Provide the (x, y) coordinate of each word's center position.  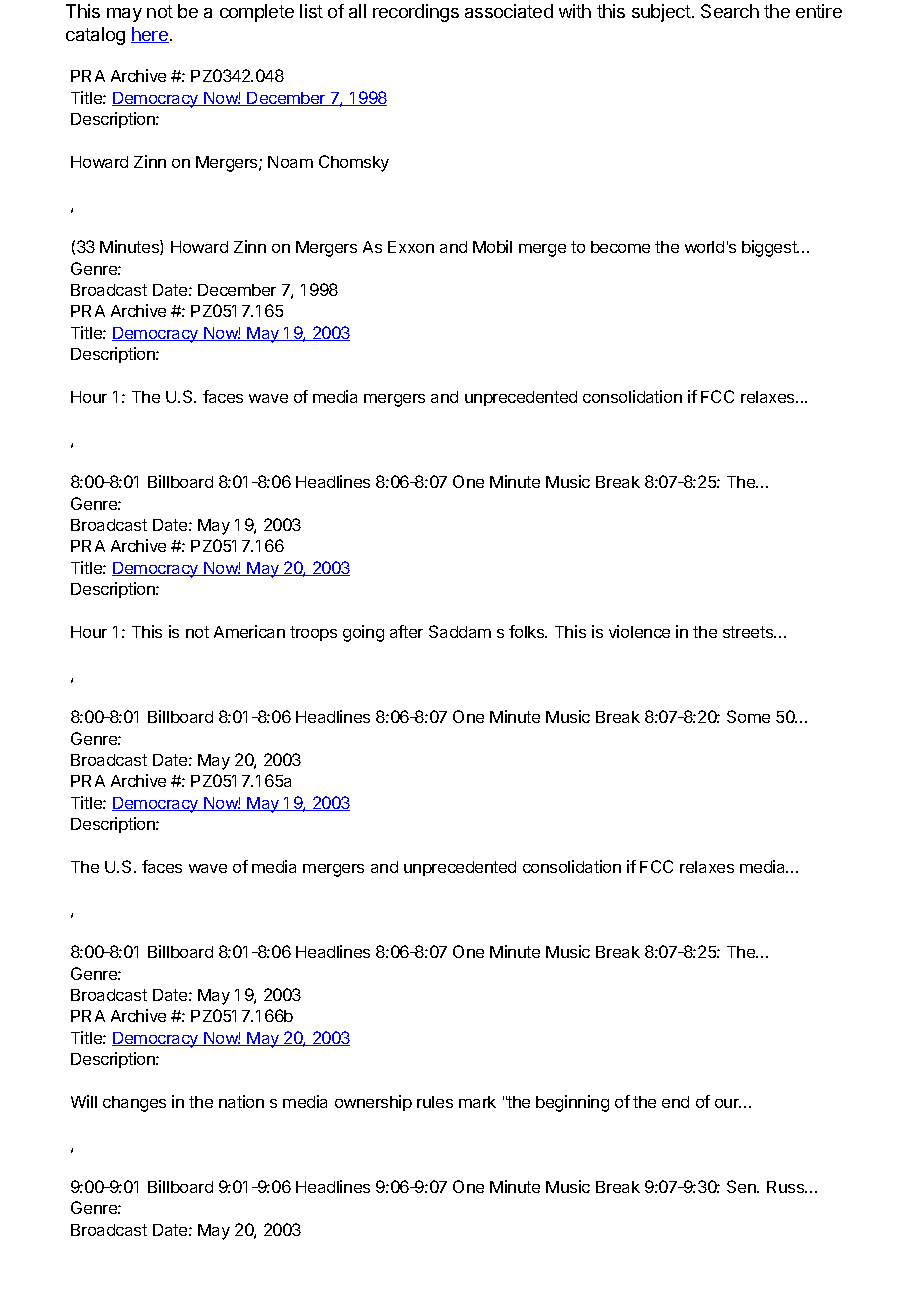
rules (435, 1102)
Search (730, 11)
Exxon (411, 247)
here (150, 35)
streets (749, 632)
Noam (290, 162)
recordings (416, 13)
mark (477, 1102)
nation (241, 1101)
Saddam (460, 631)
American (249, 631)
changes (134, 1104)
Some (748, 716)
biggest (770, 248)
